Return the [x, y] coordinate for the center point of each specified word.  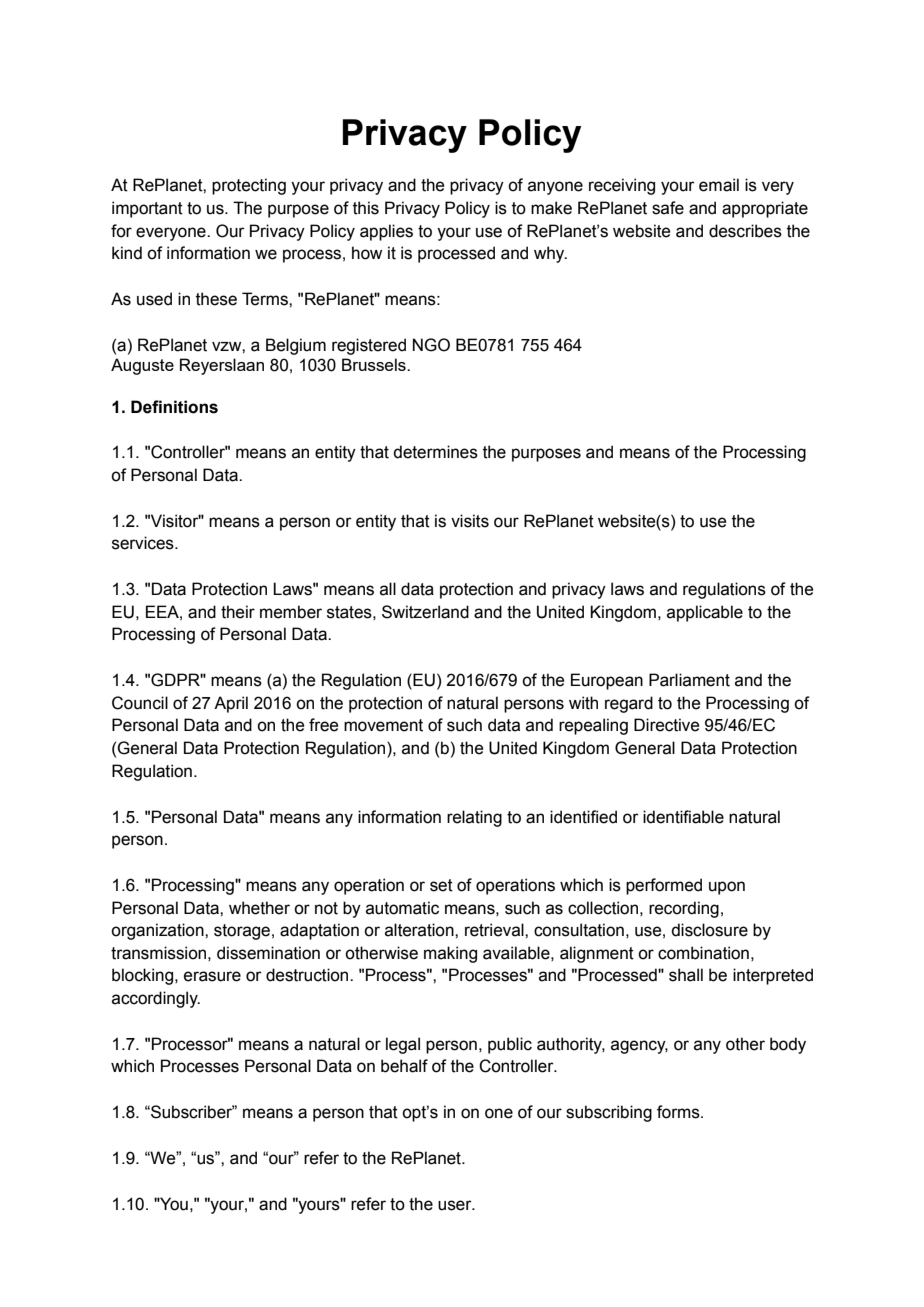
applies [386, 232]
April [231, 704]
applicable [705, 613]
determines [435, 452]
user [456, 1205]
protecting [249, 186]
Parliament [689, 680]
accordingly [156, 999]
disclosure [709, 930]
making [450, 954]
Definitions [174, 407]
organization [158, 931]
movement [383, 725]
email [719, 185]
